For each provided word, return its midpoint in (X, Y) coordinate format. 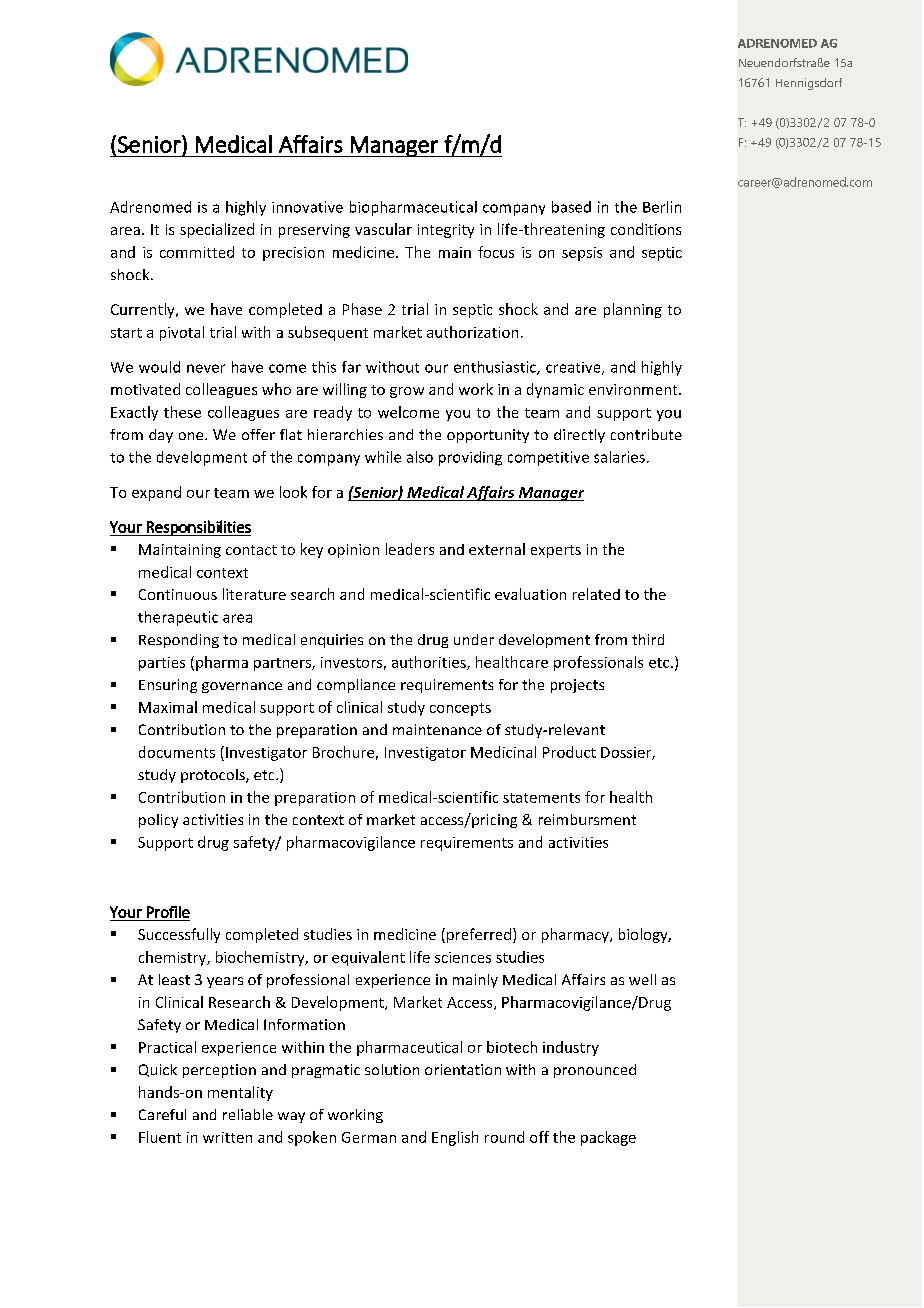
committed (197, 252)
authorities (430, 663)
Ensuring (168, 686)
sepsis (582, 254)
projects (577, 686)
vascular (383, 229)
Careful (162, 1114)
